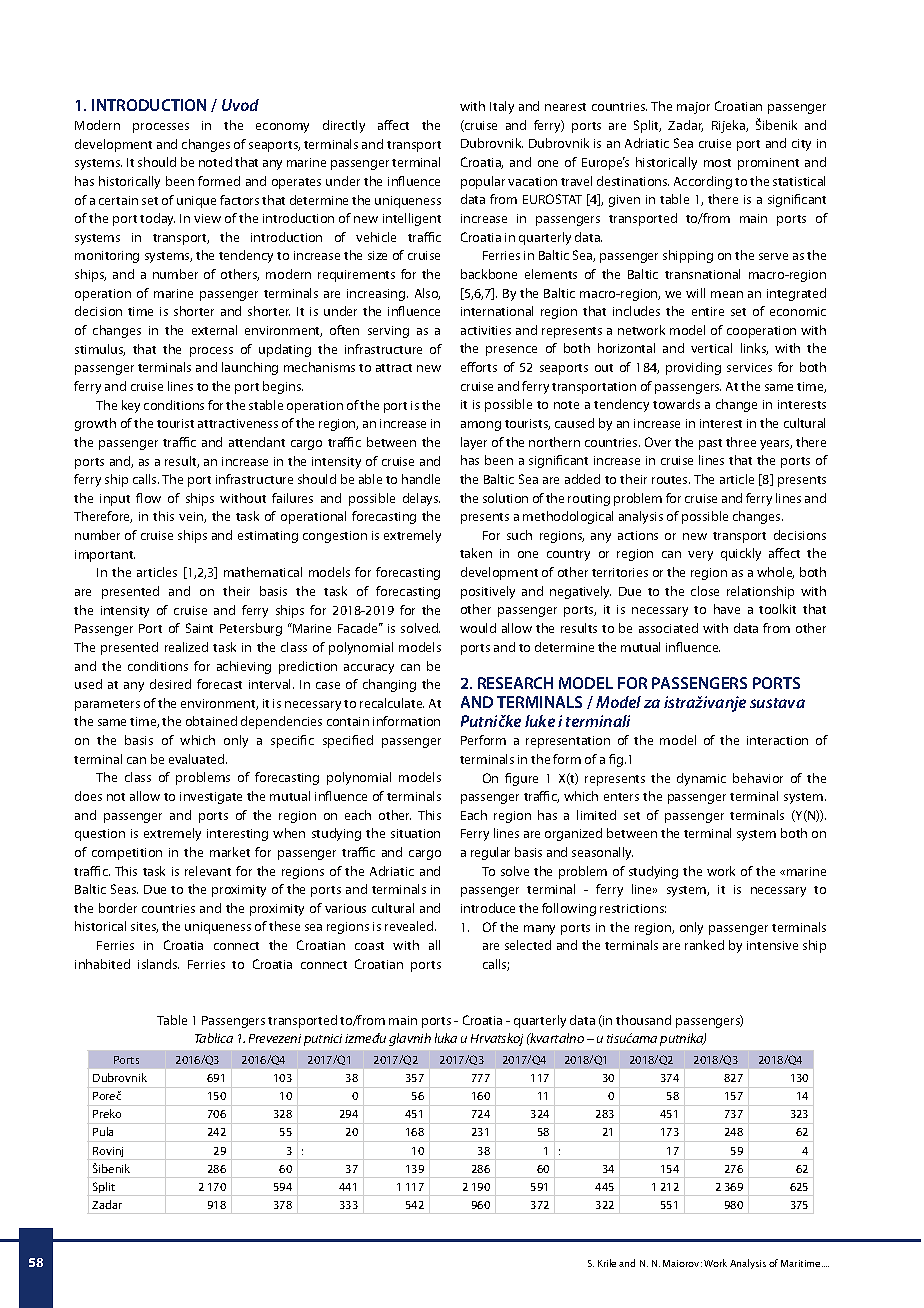 The image size is (924, 1308). I want to click on islands, so click(158, 964).
